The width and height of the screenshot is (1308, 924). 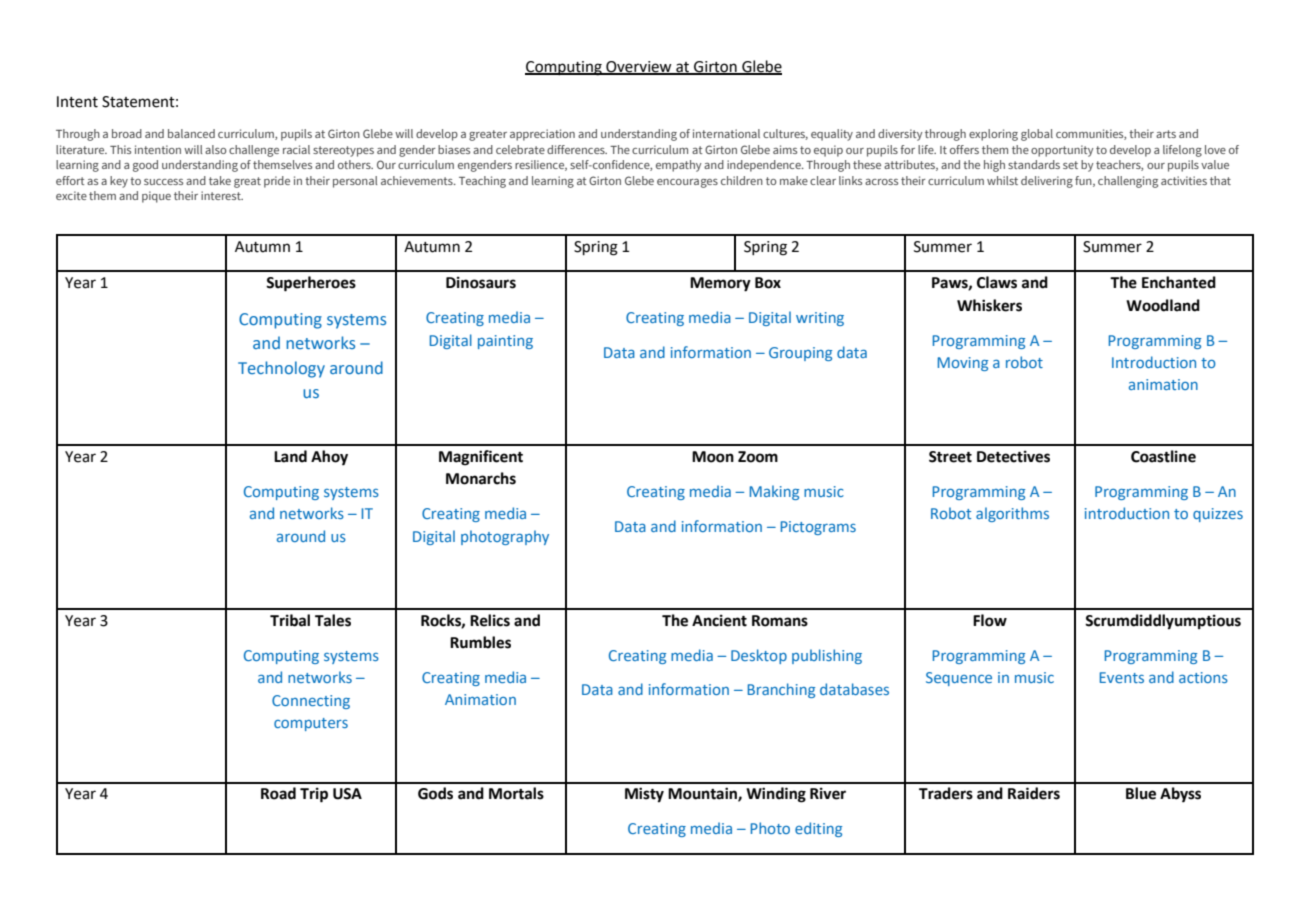 What do you see at coordinates (329, 458) in the screenshot?
I see `Ahoy` at bounding box center [329, 458].
